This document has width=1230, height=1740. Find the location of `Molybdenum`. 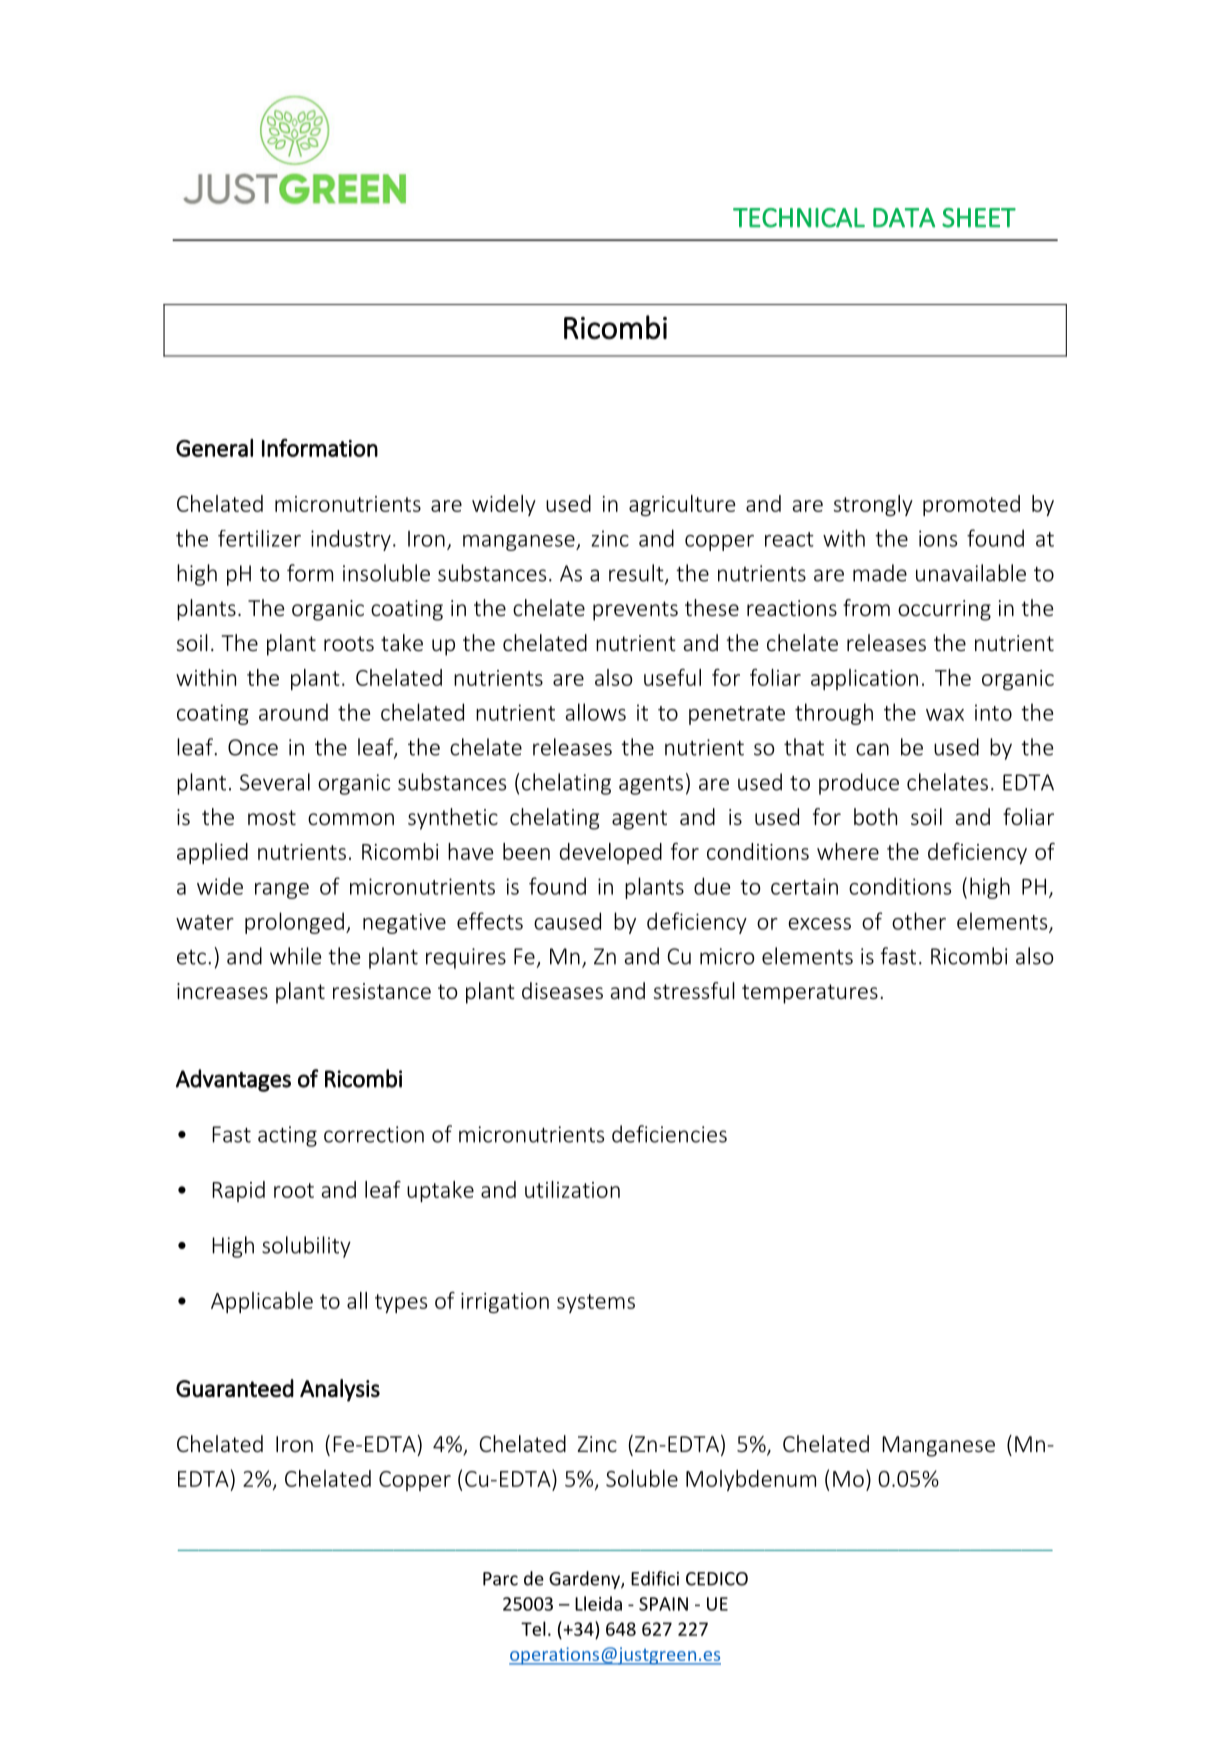

Molybdenum is located at coordinates (751, 1480).
